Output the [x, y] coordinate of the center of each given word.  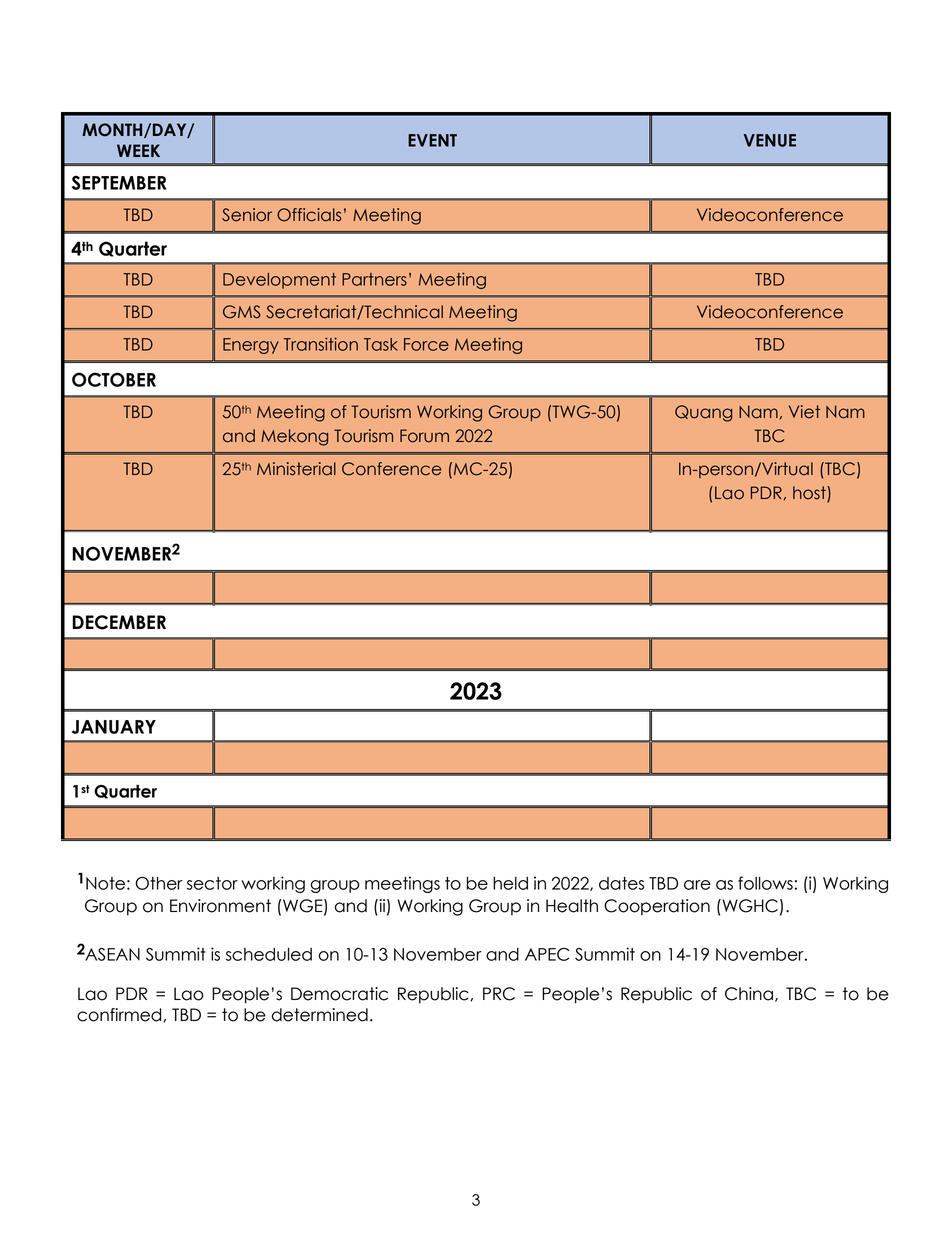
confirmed [120, 1015]
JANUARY [114, 727]
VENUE [770, 140]
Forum [424, 436]
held [510, 883]
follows [765, 883]
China [749, 994]
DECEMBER [119, 622]
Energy [251, 346]
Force [426, 344]
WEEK [138, 150]
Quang [703, 413]
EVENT [432, 140]
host [810, 494]
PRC [499, 994]
